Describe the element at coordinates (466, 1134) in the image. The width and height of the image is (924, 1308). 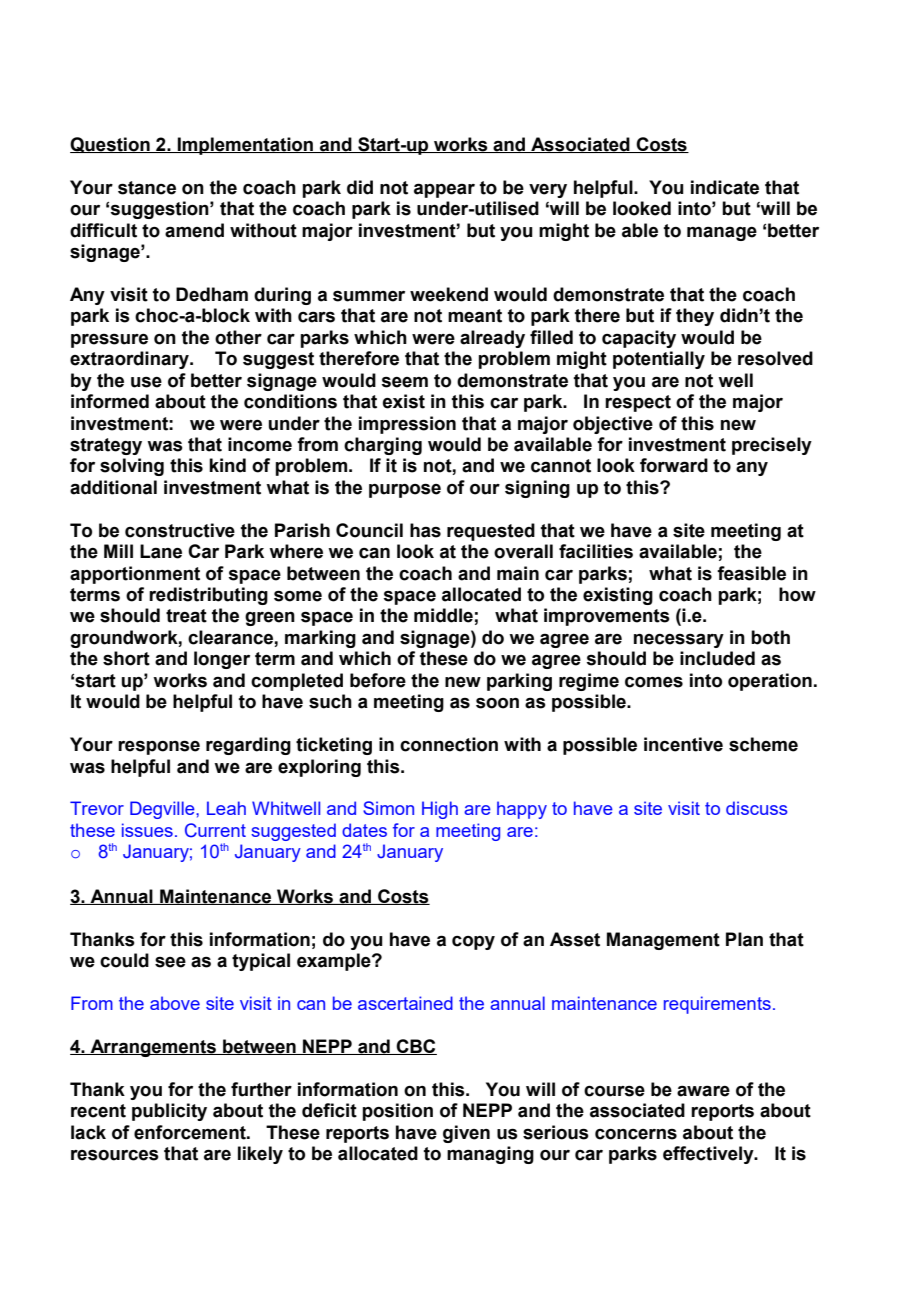
I see `given` at that location.
